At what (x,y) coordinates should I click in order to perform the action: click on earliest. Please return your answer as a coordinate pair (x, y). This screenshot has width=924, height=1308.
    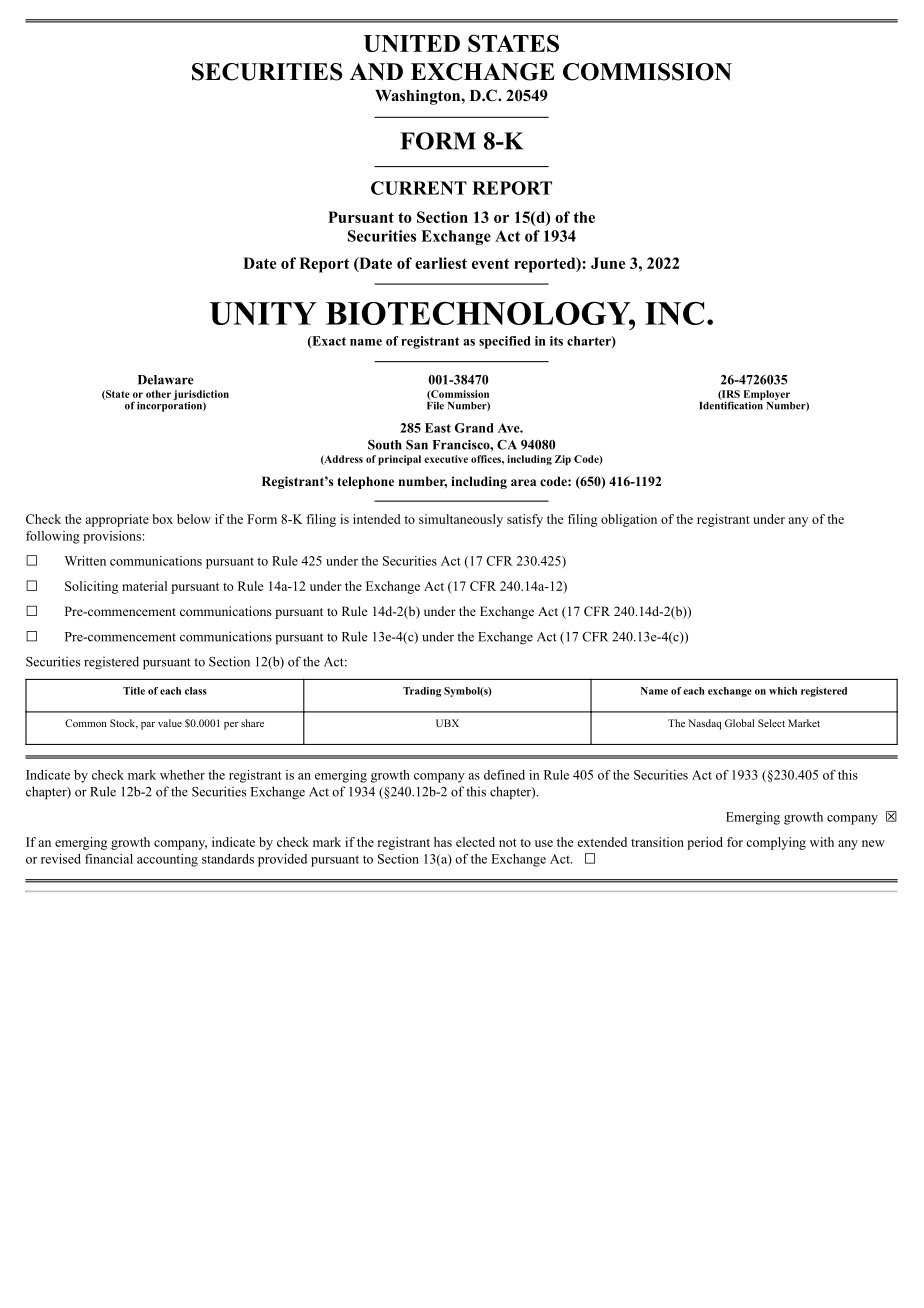
    Looking at the image, I should click on (441, 263).
